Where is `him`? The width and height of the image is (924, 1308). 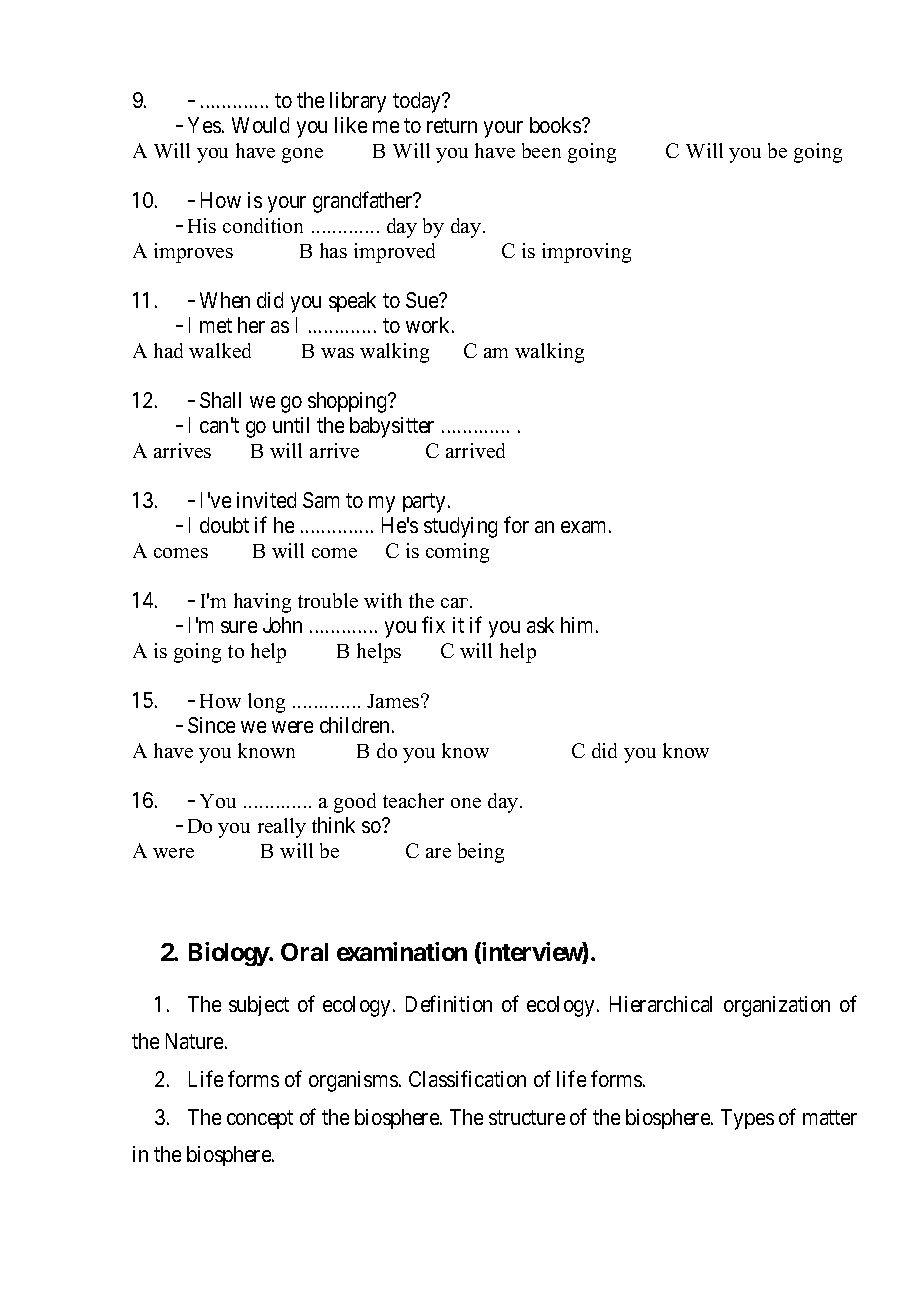 him is located at coordinates (579, 625).
